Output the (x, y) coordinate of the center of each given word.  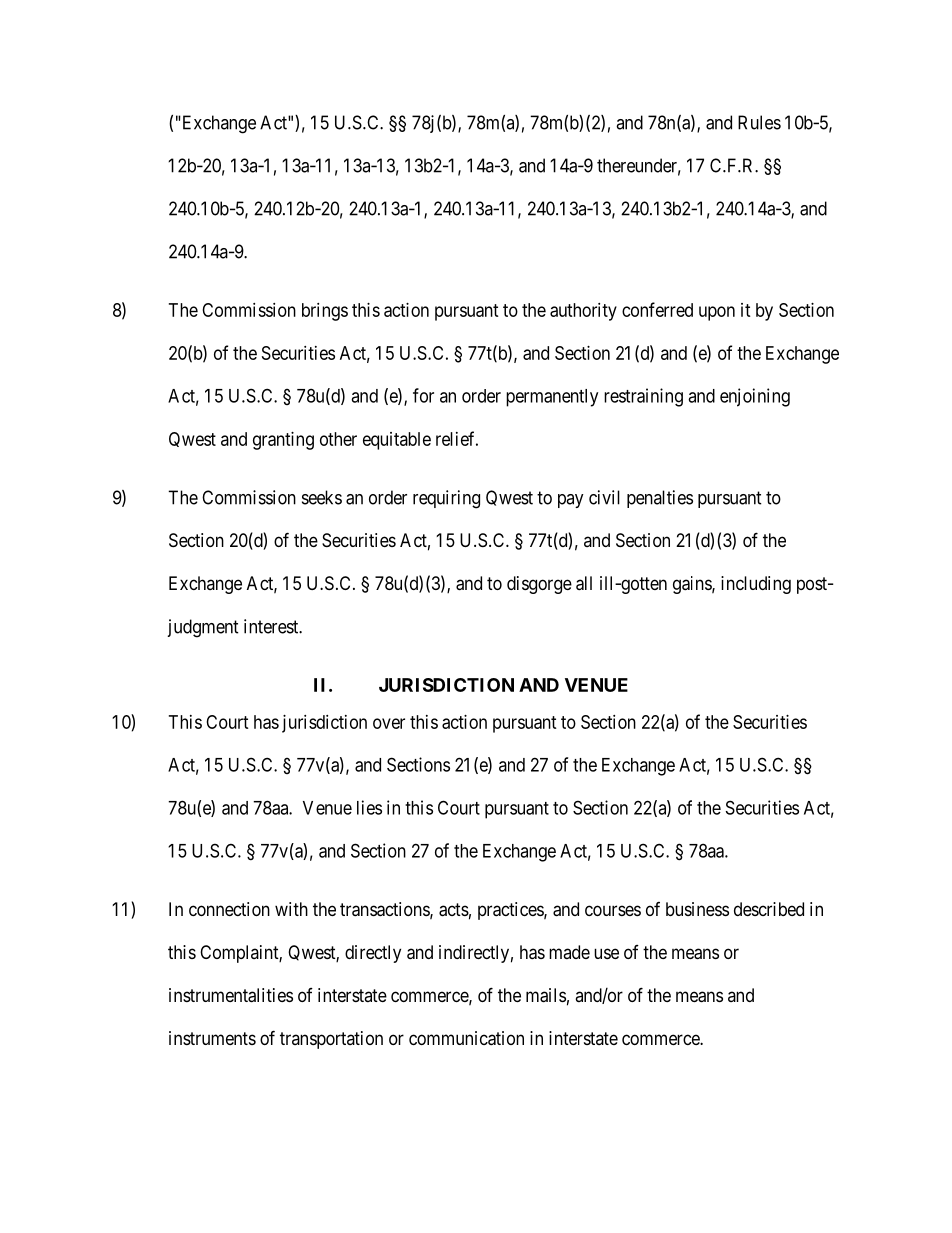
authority (583, 312)
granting (283, 441)
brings (325, 312)
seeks (322, 497)
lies (369, 807)
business (697, 909)
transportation (331, 1040)
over (389, 723)
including (756, 585)
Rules (759, 122)
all (584, 583)
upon (717, 313)
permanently (552, 398)
